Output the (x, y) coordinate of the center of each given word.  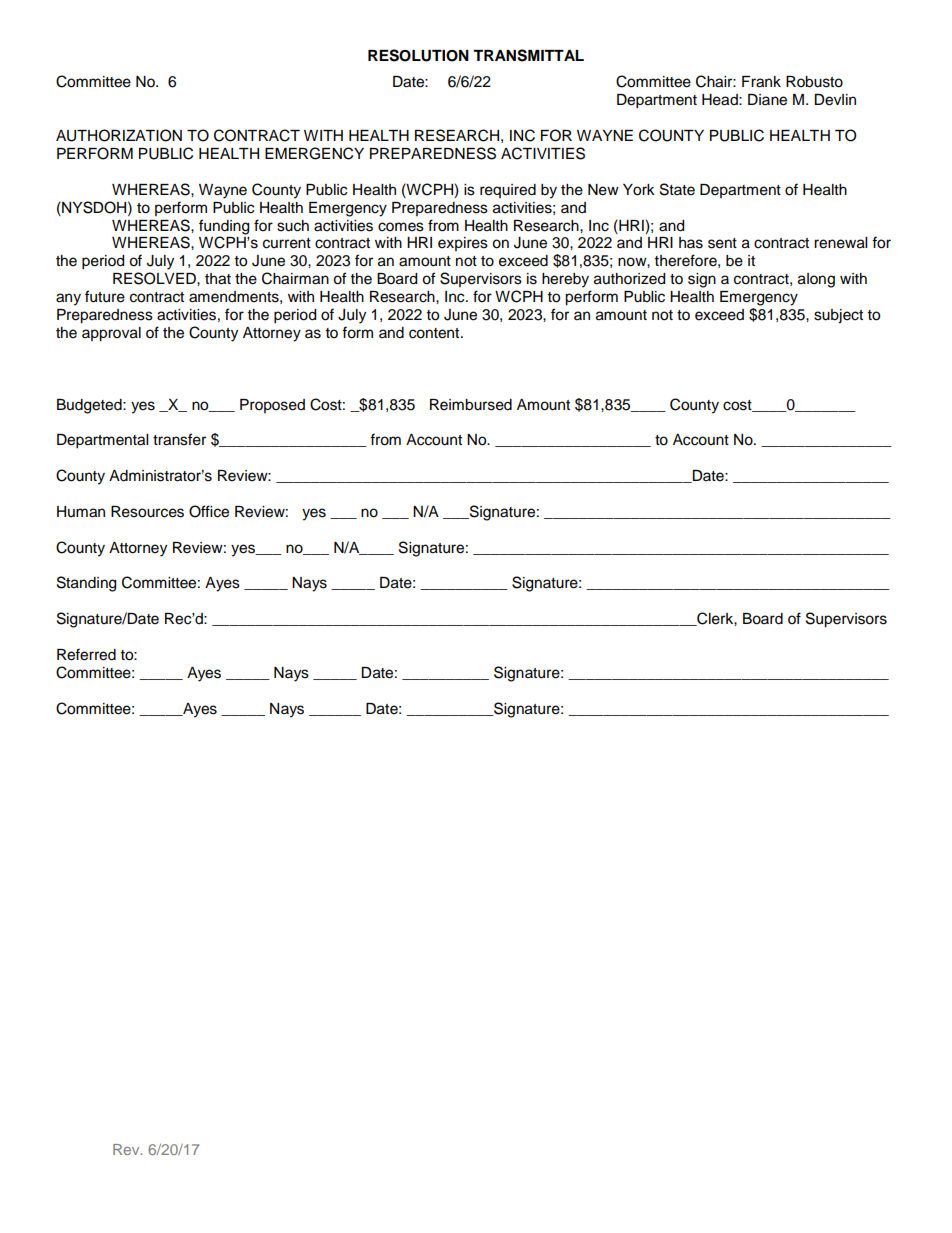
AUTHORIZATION (119, 135)
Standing (86, 584)
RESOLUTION (418, 55)
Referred (86, 654)
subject (838, 316)
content (435, 333)
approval (111, 334)
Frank (761, 82)
